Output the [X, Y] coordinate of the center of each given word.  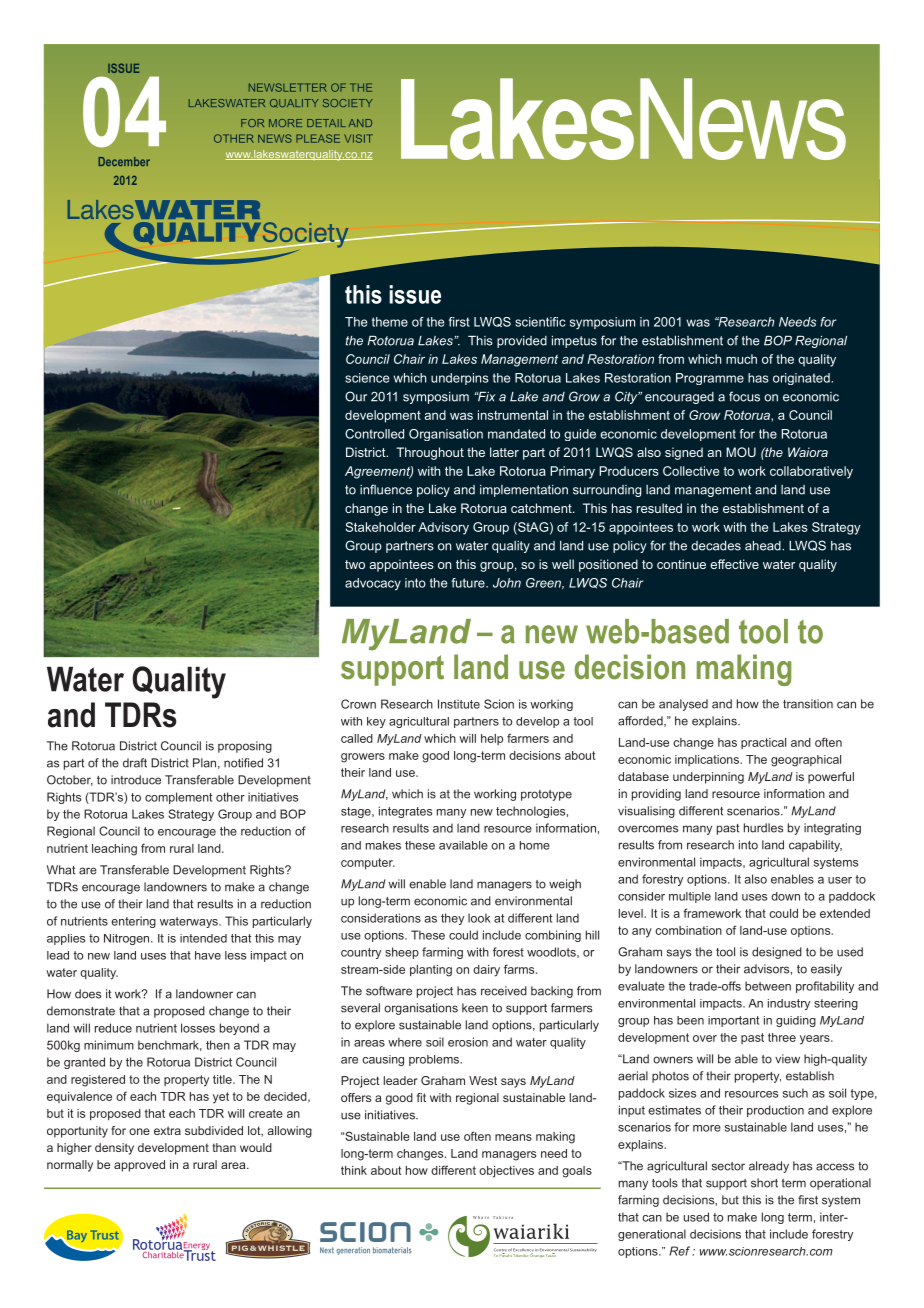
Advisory [443, 528]
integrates [405, 812]
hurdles [763, 828]
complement [178, 798]
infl [368, 489]
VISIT [358, 138]
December [124, 161]
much [741, 359]
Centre [500, 1251]
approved [139, 1166]
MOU [741, 452]
